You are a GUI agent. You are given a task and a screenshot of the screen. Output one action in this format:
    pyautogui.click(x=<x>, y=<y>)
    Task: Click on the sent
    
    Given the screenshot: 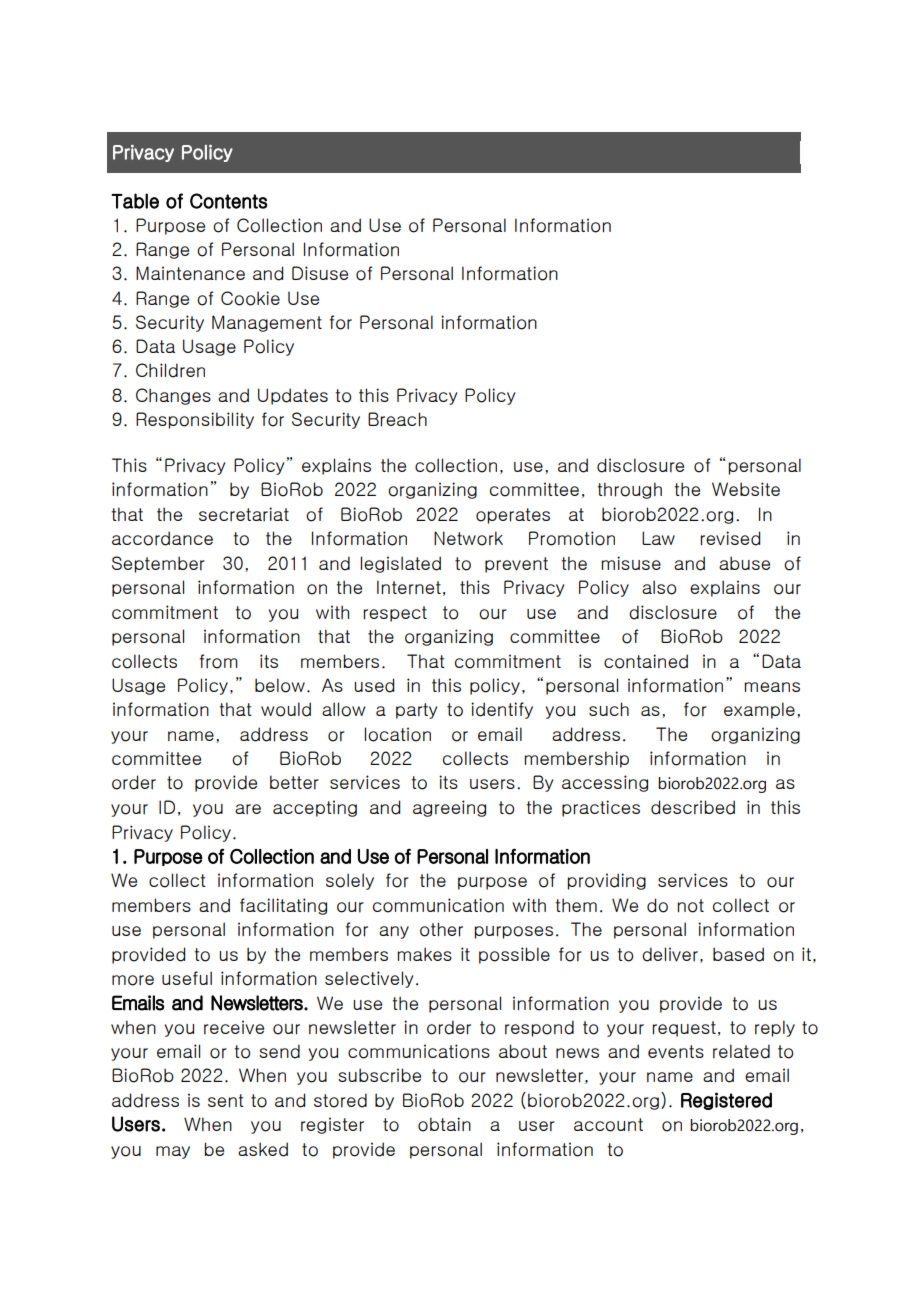 What is the action you would take?
    pyautogui.click(x=226, y=1100)
